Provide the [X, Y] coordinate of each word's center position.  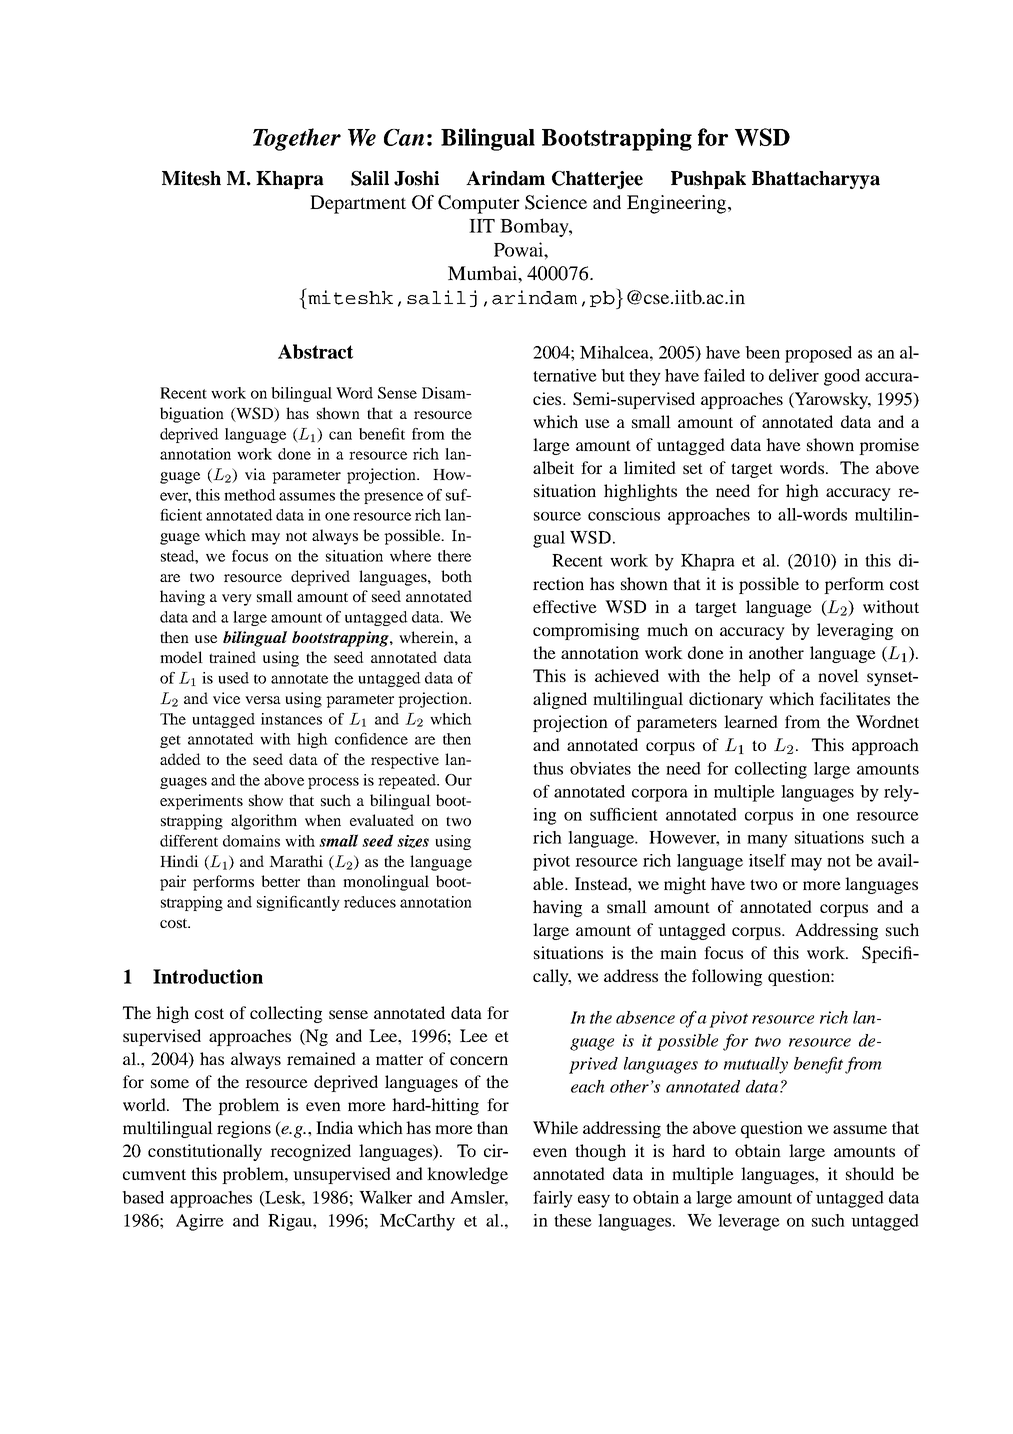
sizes [413, 841]
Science [556, 202]
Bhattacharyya [816, 180]
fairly [553, 1199]
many [767, 841]
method [250, 495]
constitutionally [205, 1152]
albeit [553, 467]
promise [889, 446]
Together [297, 139]
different [189, 841]
